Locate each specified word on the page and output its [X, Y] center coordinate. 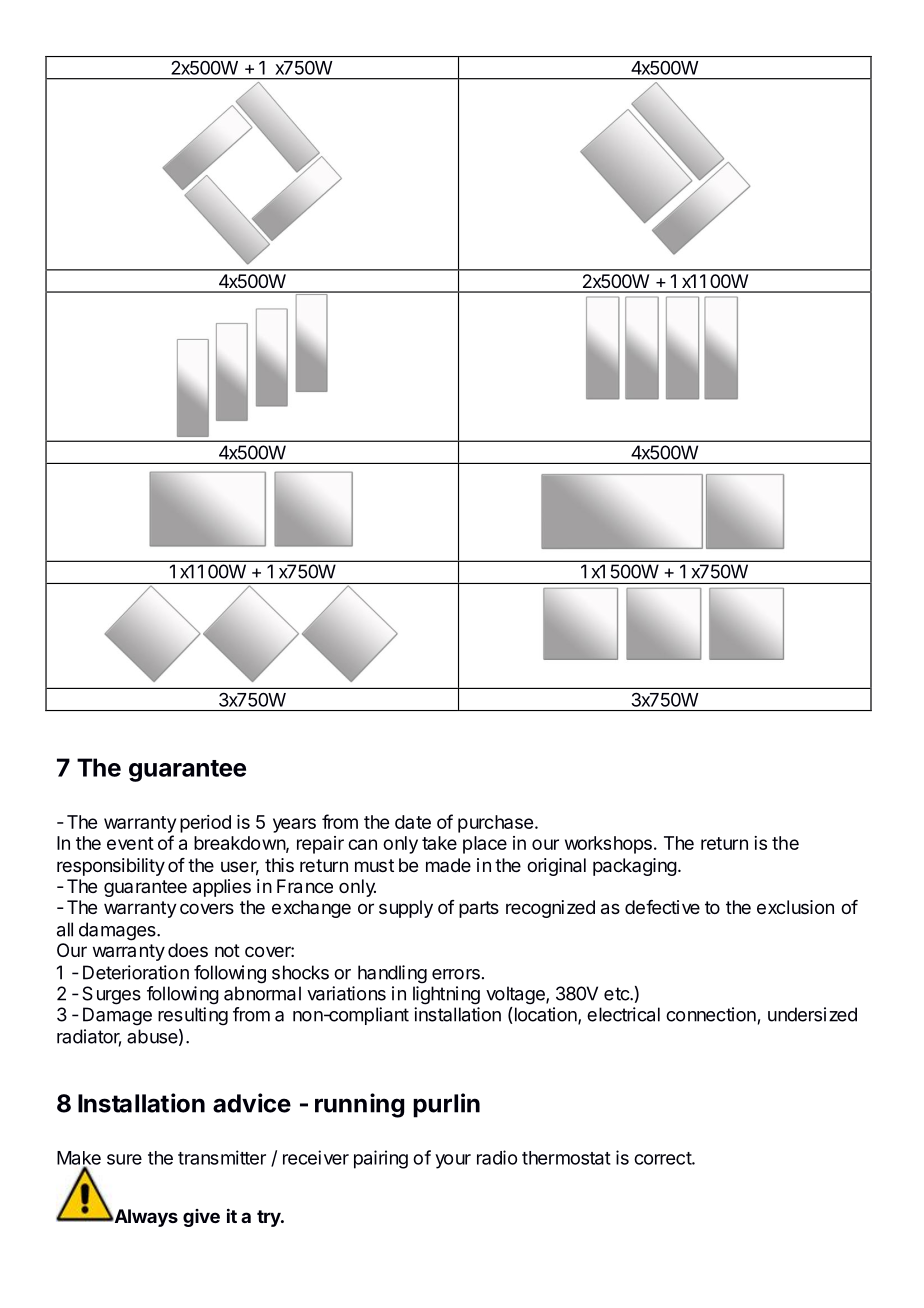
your [453, 1161]
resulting [193, 1016]
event [130, 843]
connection [711, 1014]
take [439, 843]
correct [663, 1158]
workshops [608, 845]
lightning [446, 995]
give [201, 1218]
